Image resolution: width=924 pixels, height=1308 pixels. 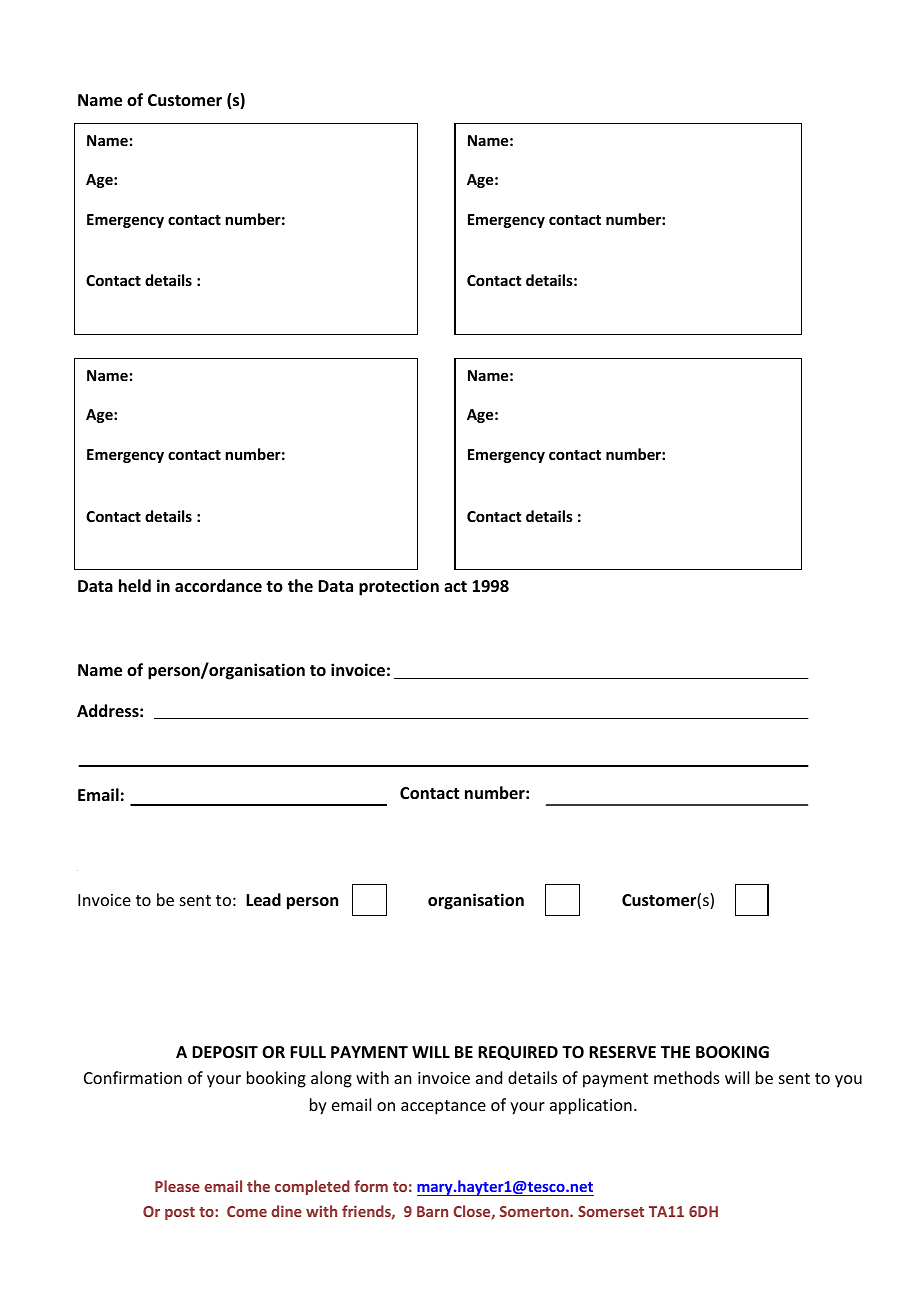 I want to click on Please, so click(x=177, y=1186).
